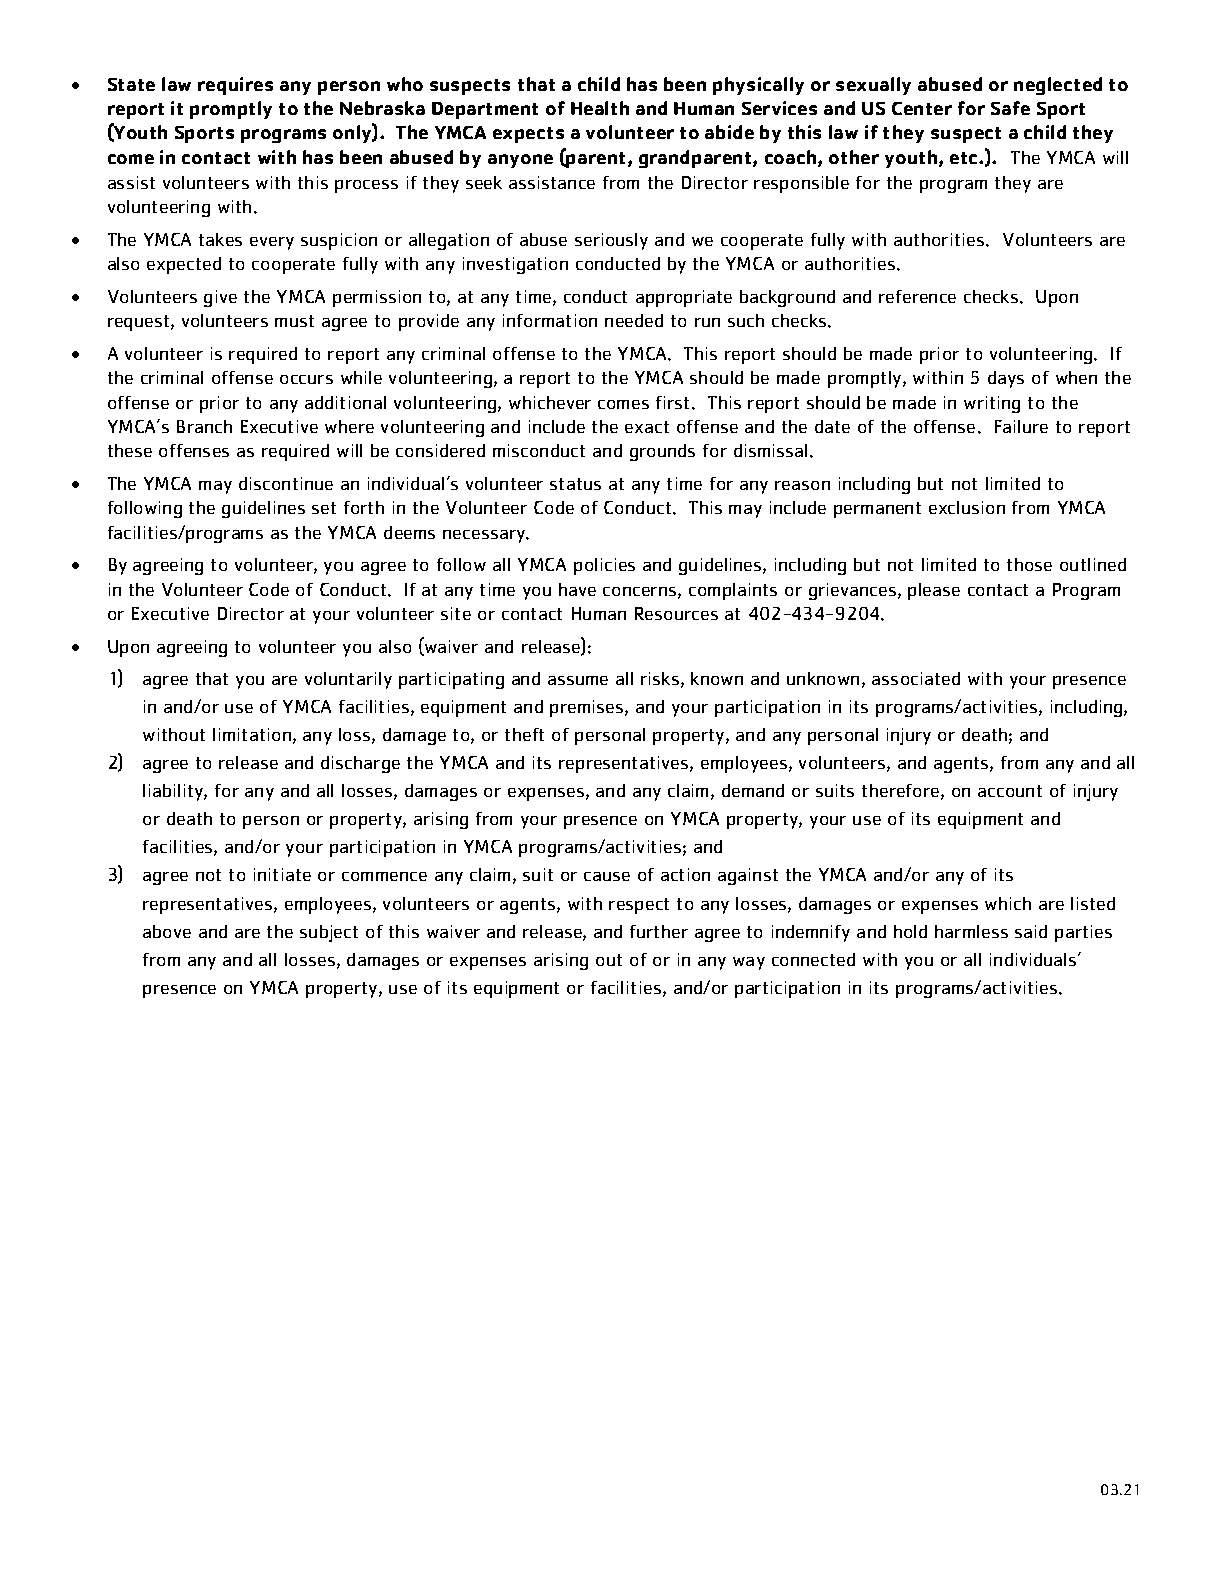  What do you see at coordinates (659, 931) in the document?
I see `further` at bounding box center [659, 931].
